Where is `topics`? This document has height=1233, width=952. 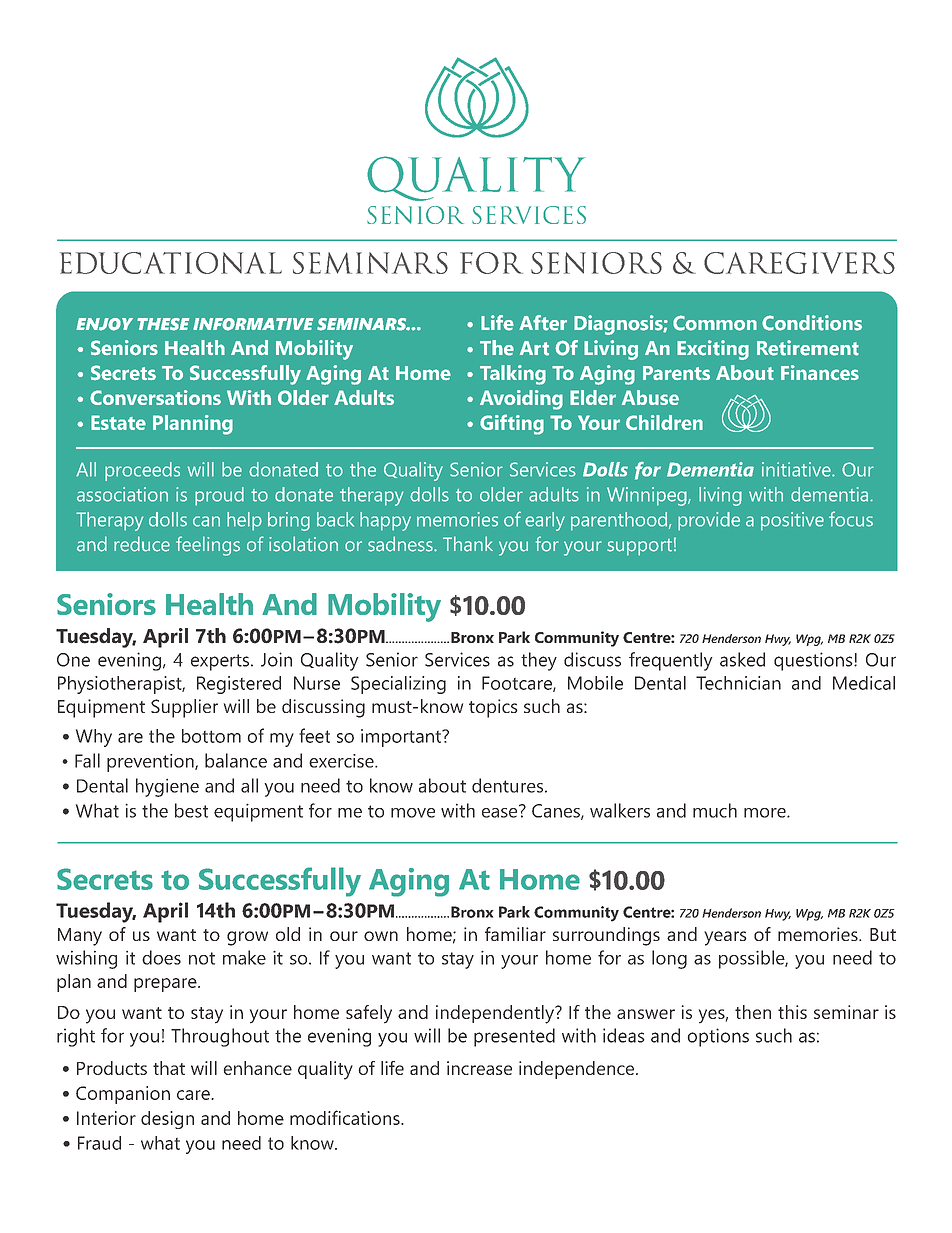
topics is located at coordinates (493, 708).
